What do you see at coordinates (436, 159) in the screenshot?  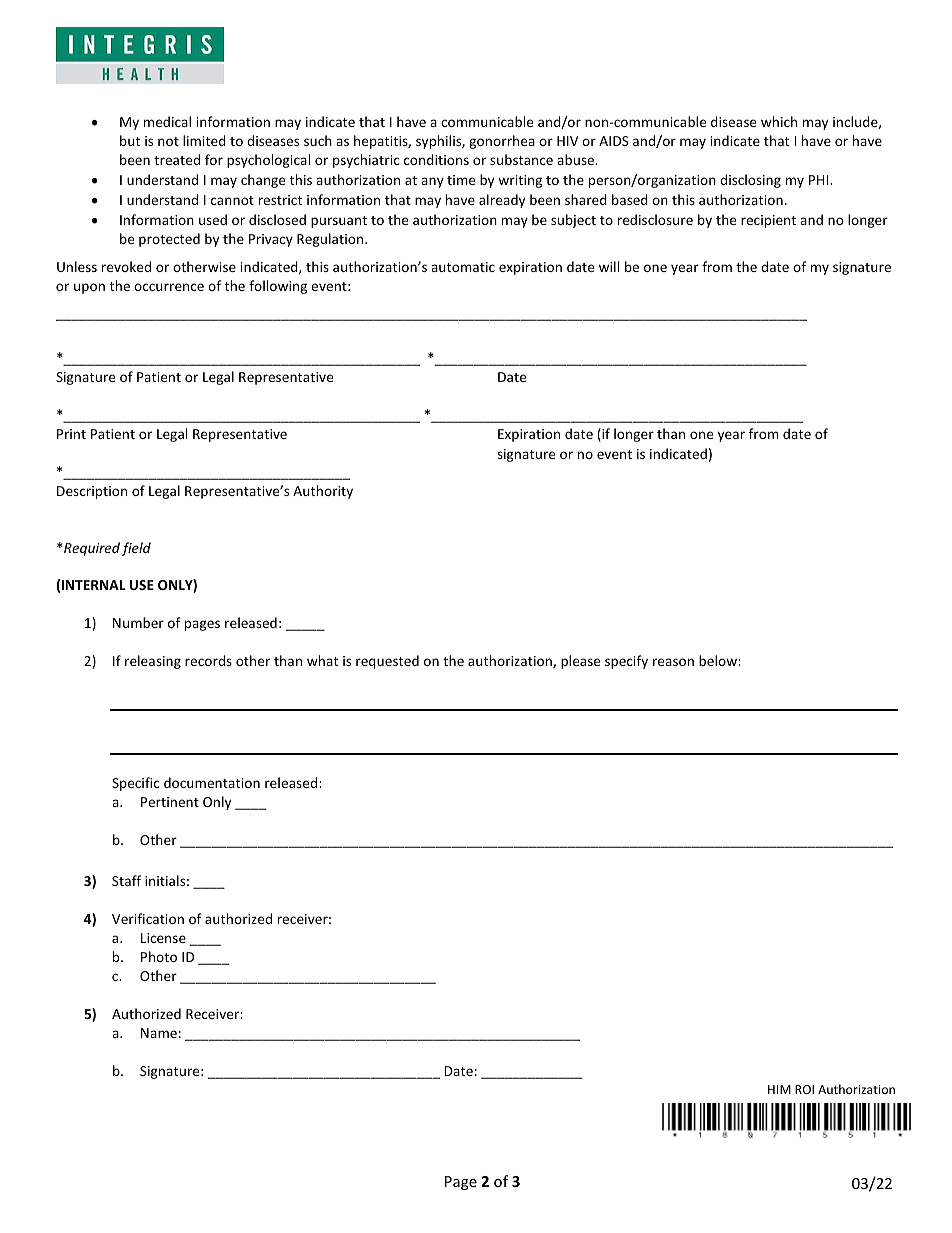 I see `conditions` at bounding box center [436, 159].
